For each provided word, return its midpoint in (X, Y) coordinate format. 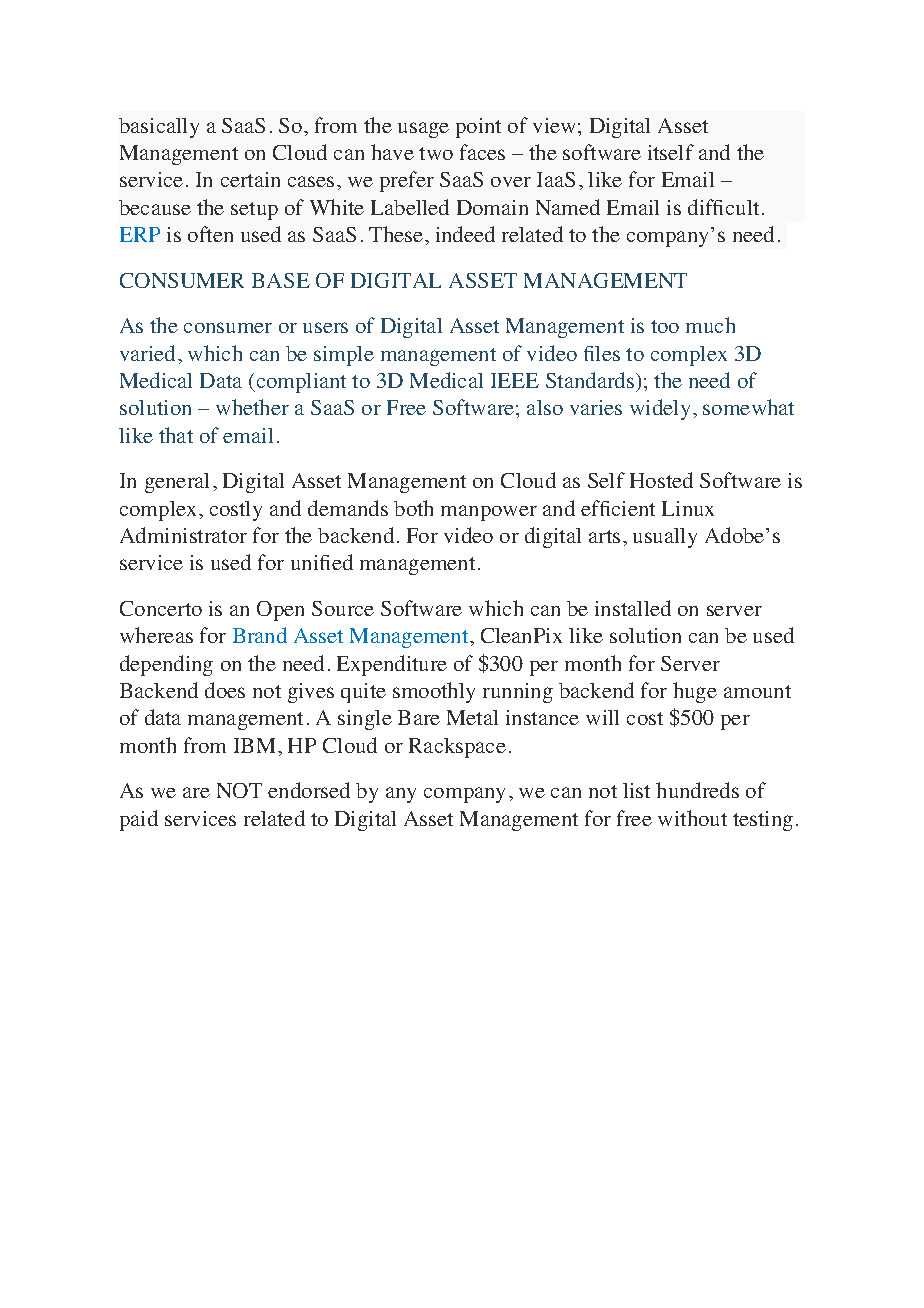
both (413, 508)
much (710, 325)
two (436, 153)
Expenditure (392, 665)
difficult (723, 207)
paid (139, 820)
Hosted (661, 480)
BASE (281, 280)
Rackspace (457, 748)
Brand (260, 635)
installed (633, 608)
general (177, 483)
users (325, 327)
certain (250, 179)
